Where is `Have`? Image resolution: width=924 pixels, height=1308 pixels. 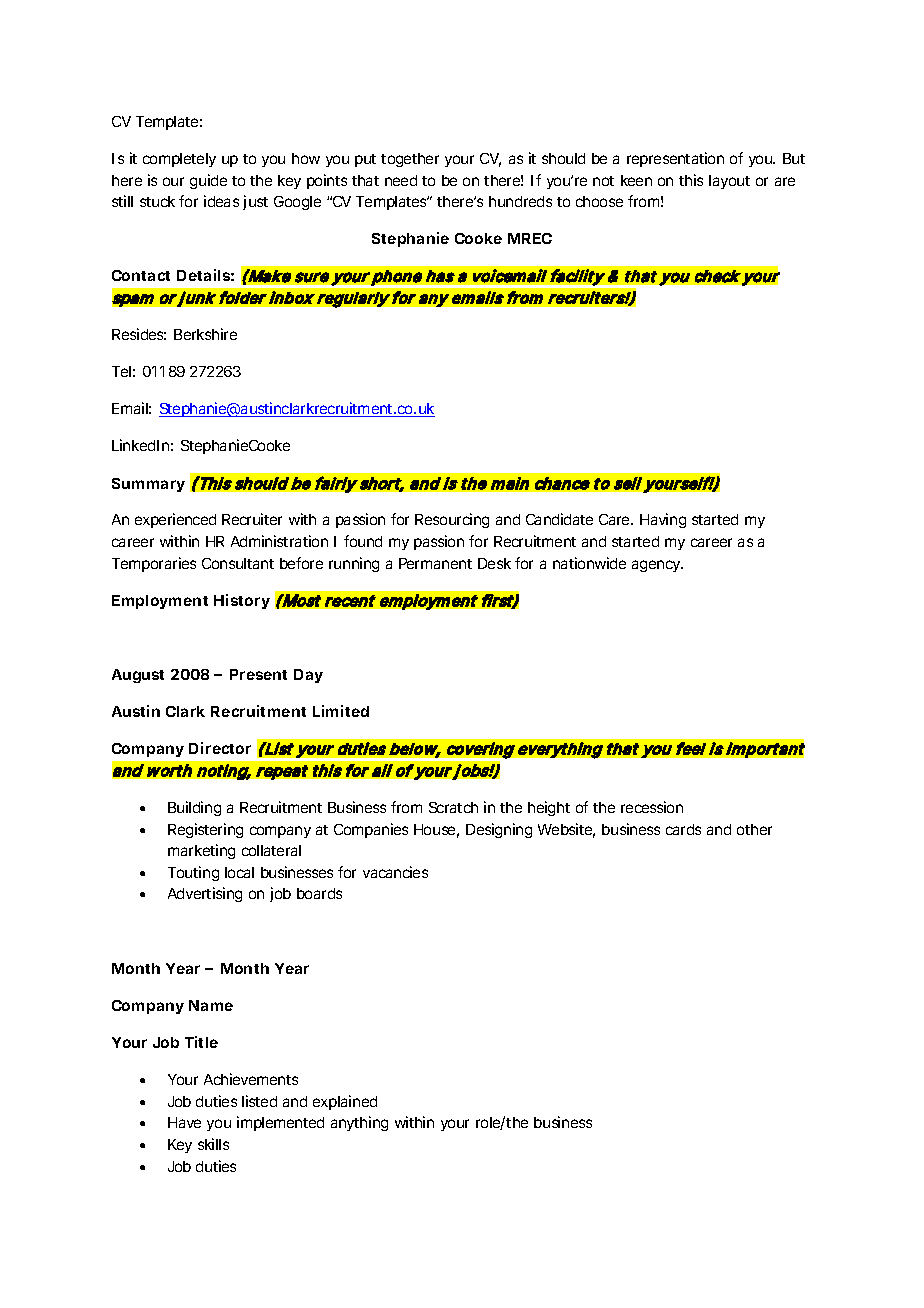
Have is located at coordinates (184, 1122).
